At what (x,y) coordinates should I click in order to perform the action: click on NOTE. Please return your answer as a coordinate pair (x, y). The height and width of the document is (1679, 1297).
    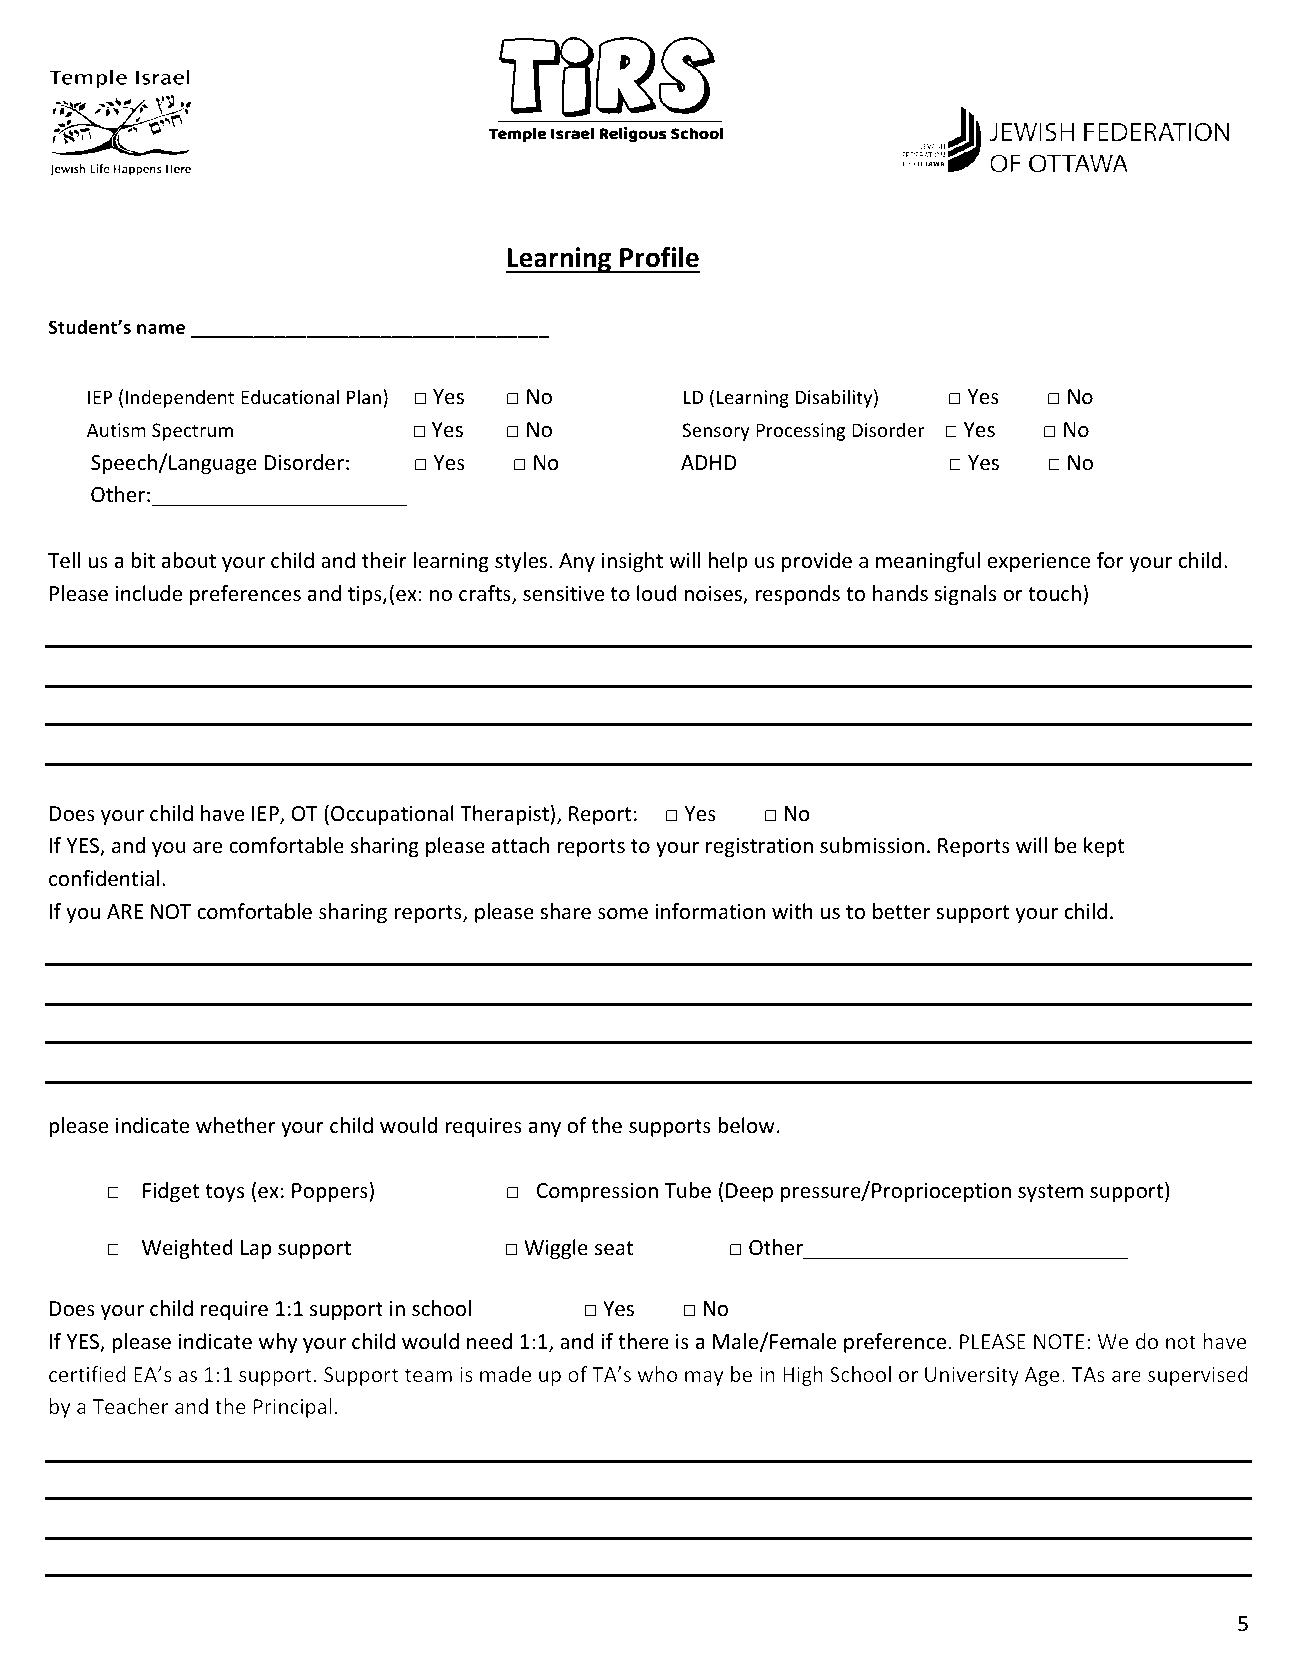
    Looking at the image, I should click on (1059, 1341).
